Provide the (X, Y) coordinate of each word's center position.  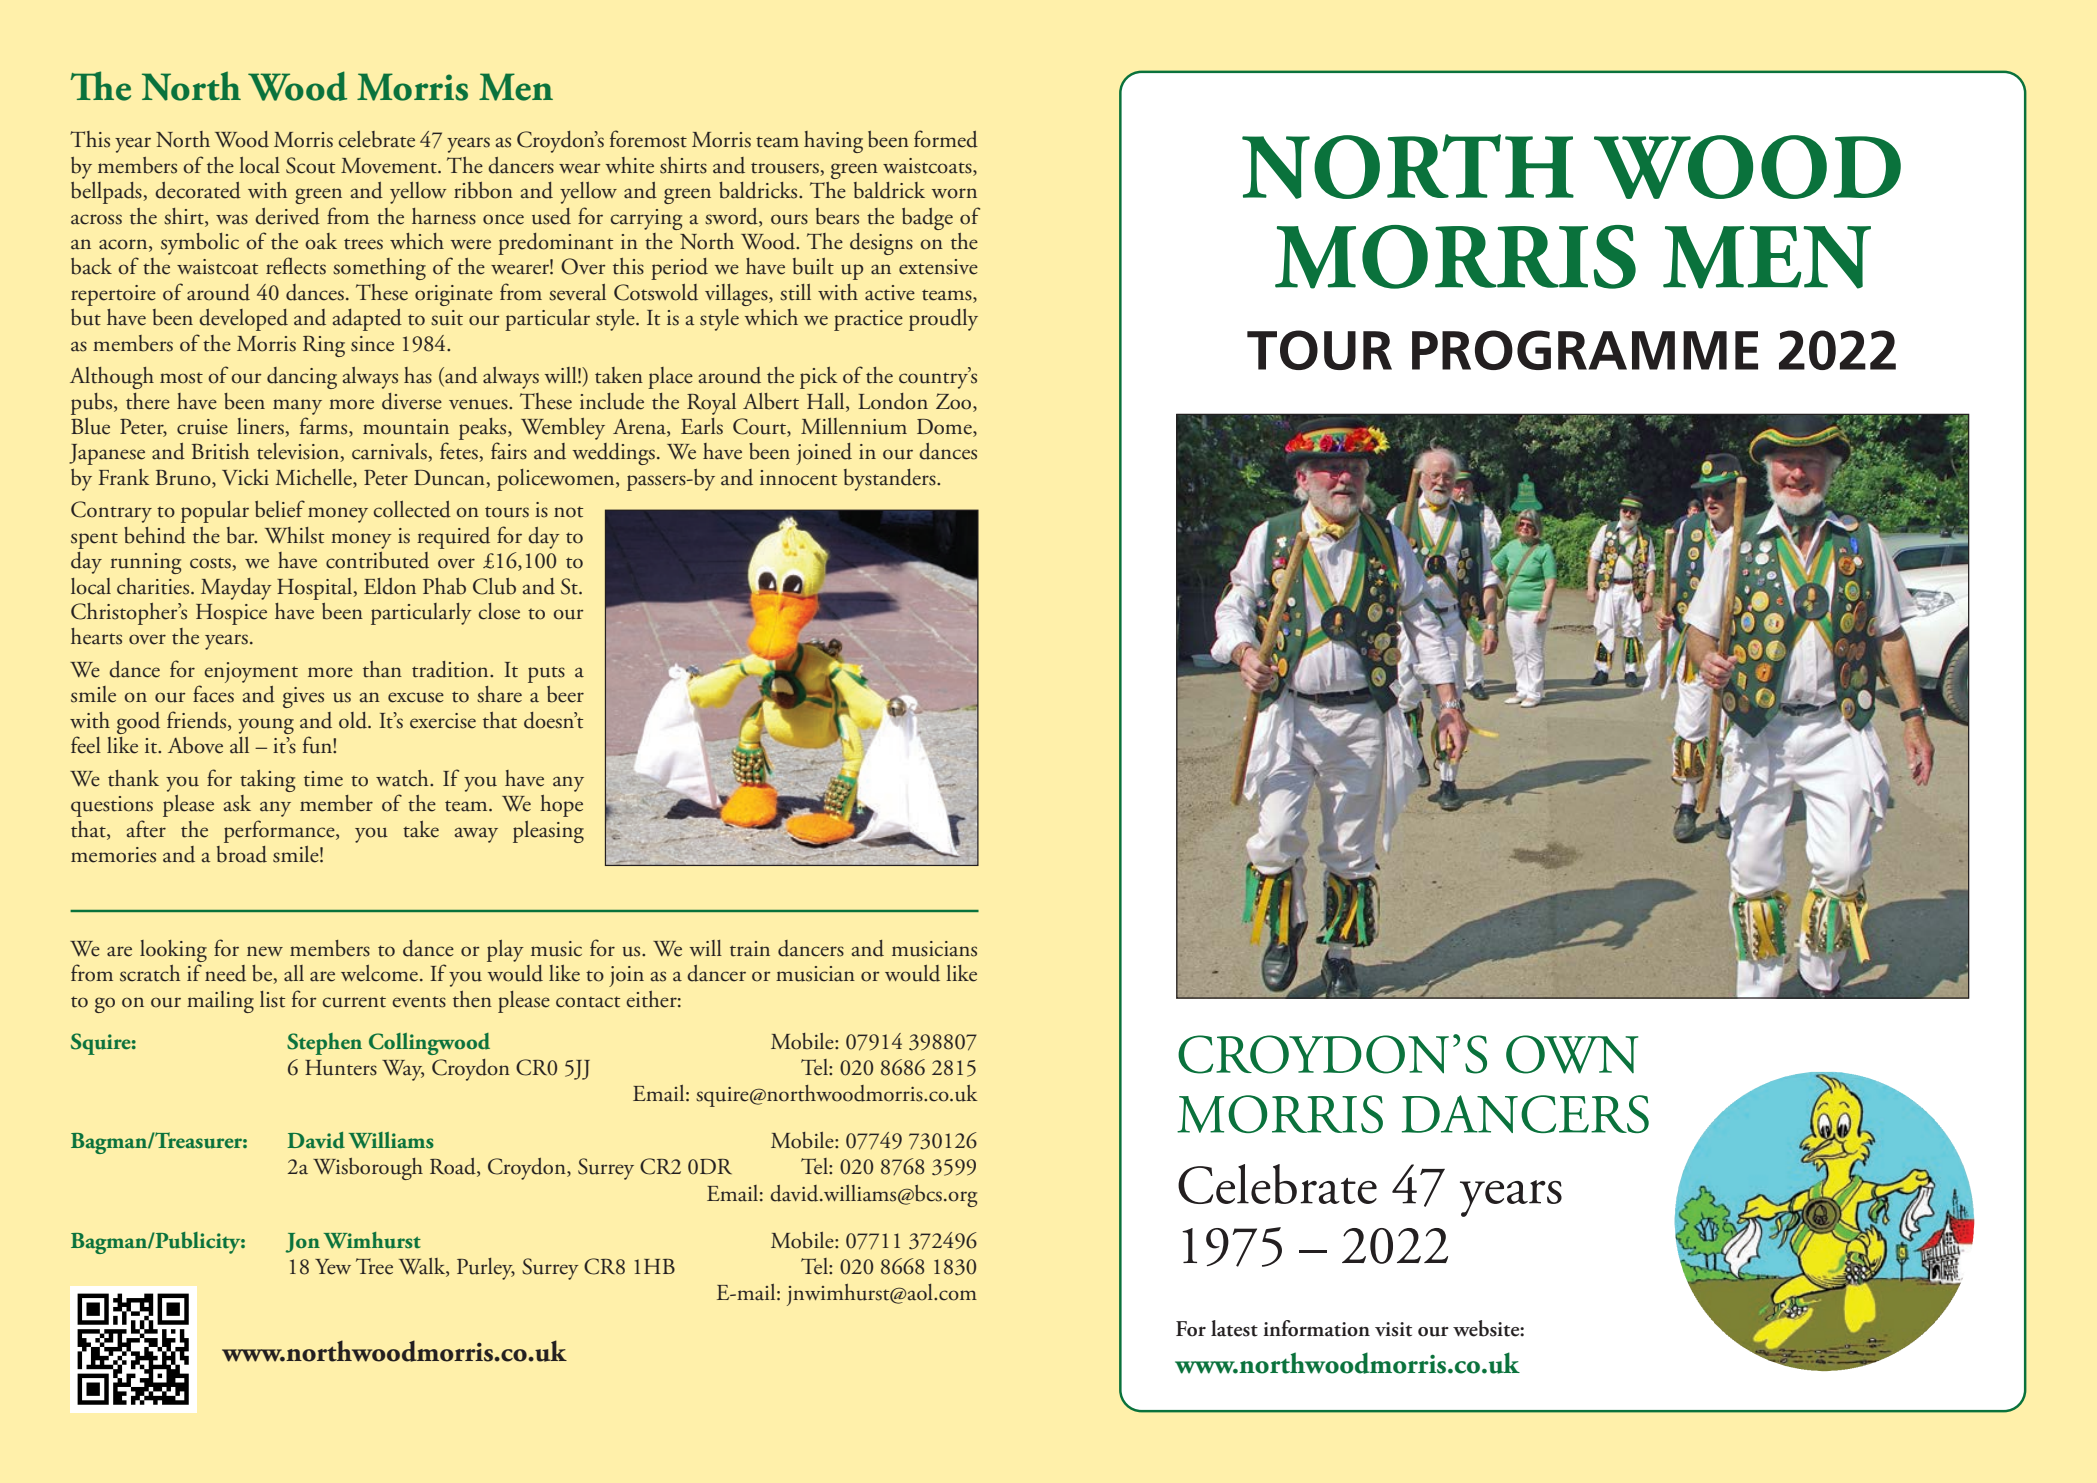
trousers (786, 169)
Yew (333, 1267)
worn (954, 193)
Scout (310, 165)
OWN (1572, 1054)
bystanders (891, 480)
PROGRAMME (1585, 350)
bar (242, 535)
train (750, 949)
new (265, 951)
